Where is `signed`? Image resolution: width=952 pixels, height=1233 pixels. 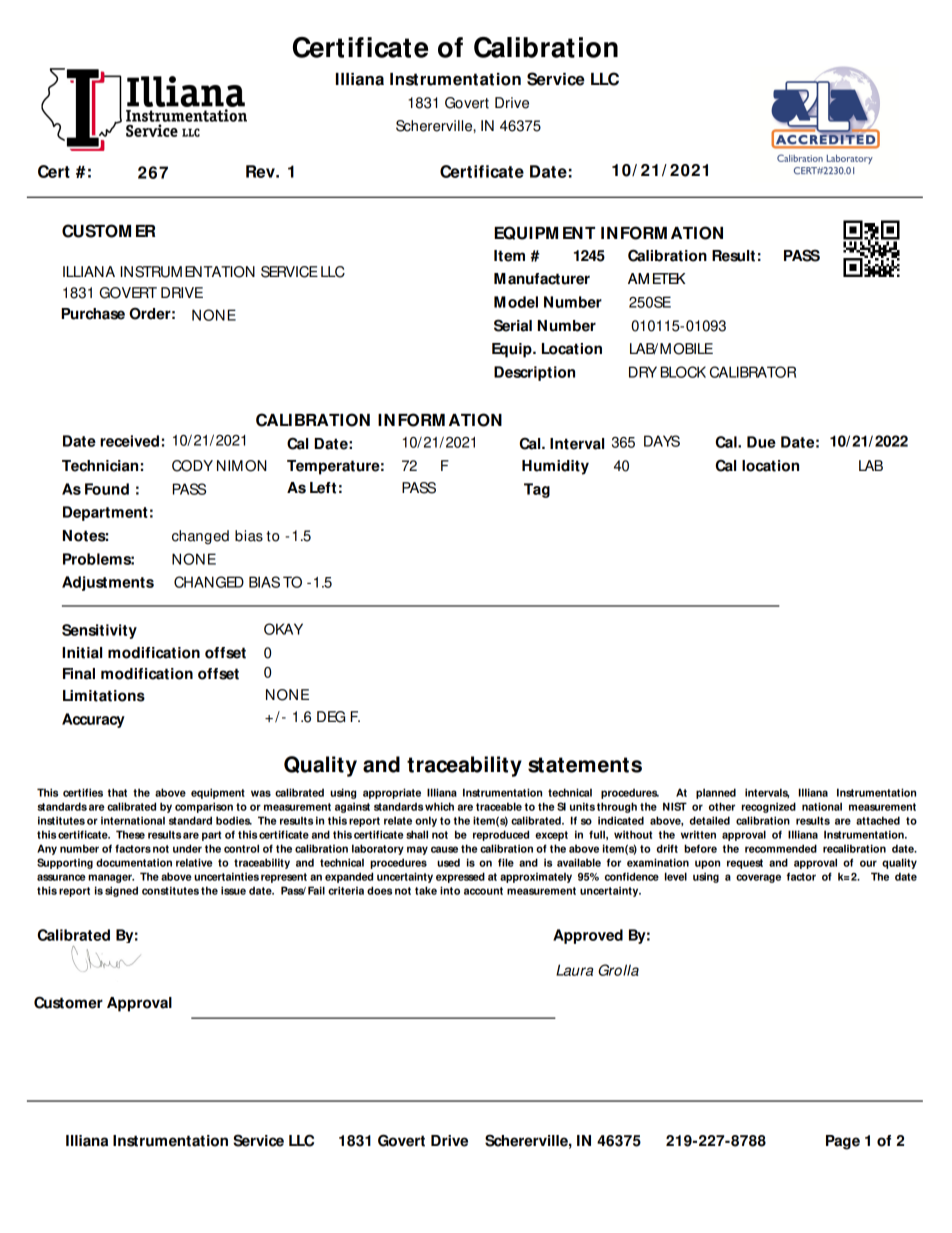 signed is located at coordinates (121, 891).
